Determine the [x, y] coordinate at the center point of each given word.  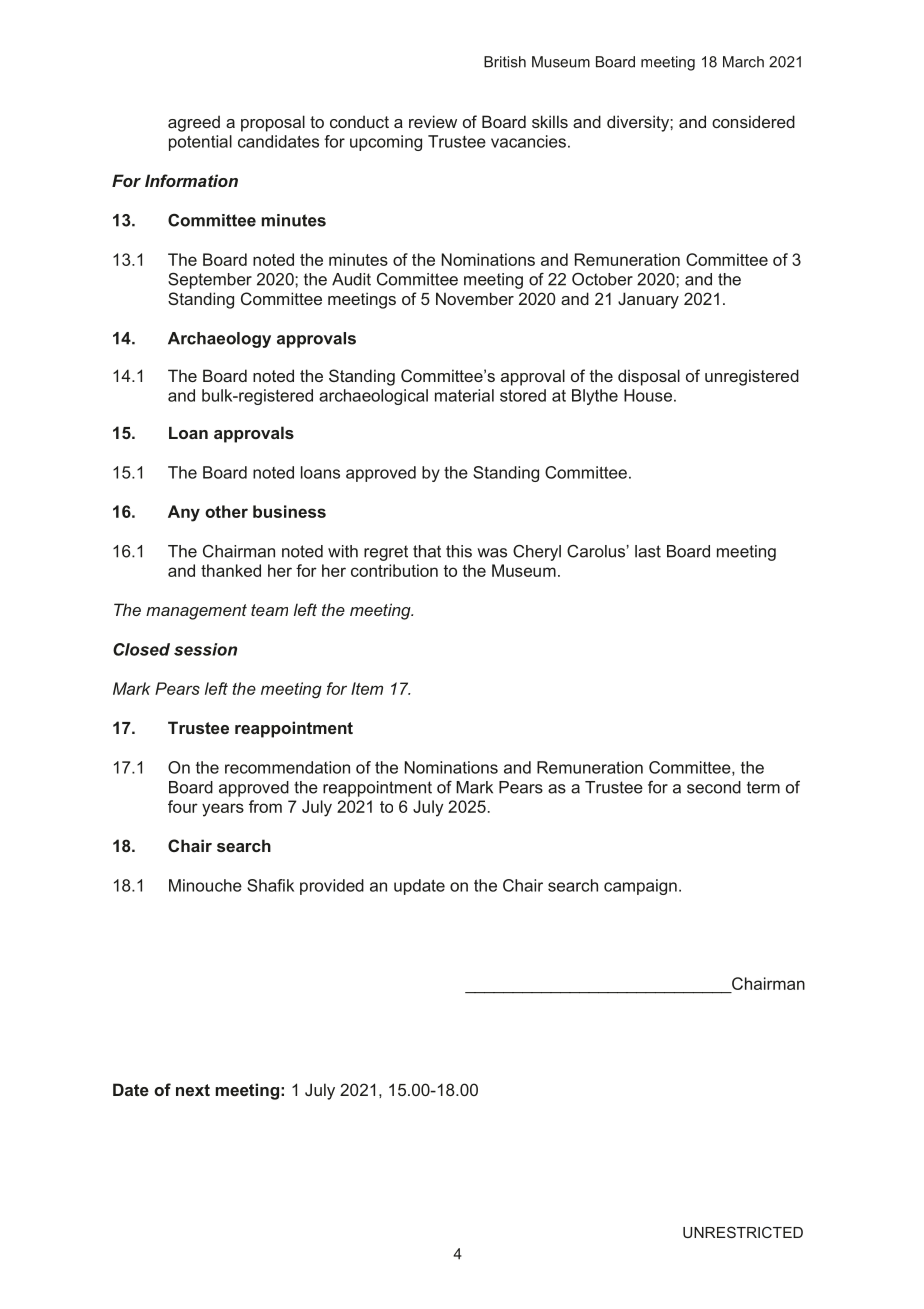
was [492, 553]
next [193, 1090]
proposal [273, 123]
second [714, 787]
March [743, 62]
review [433, 121]
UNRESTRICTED [743, 1232]
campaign [640, 887]
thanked [231, 570]
